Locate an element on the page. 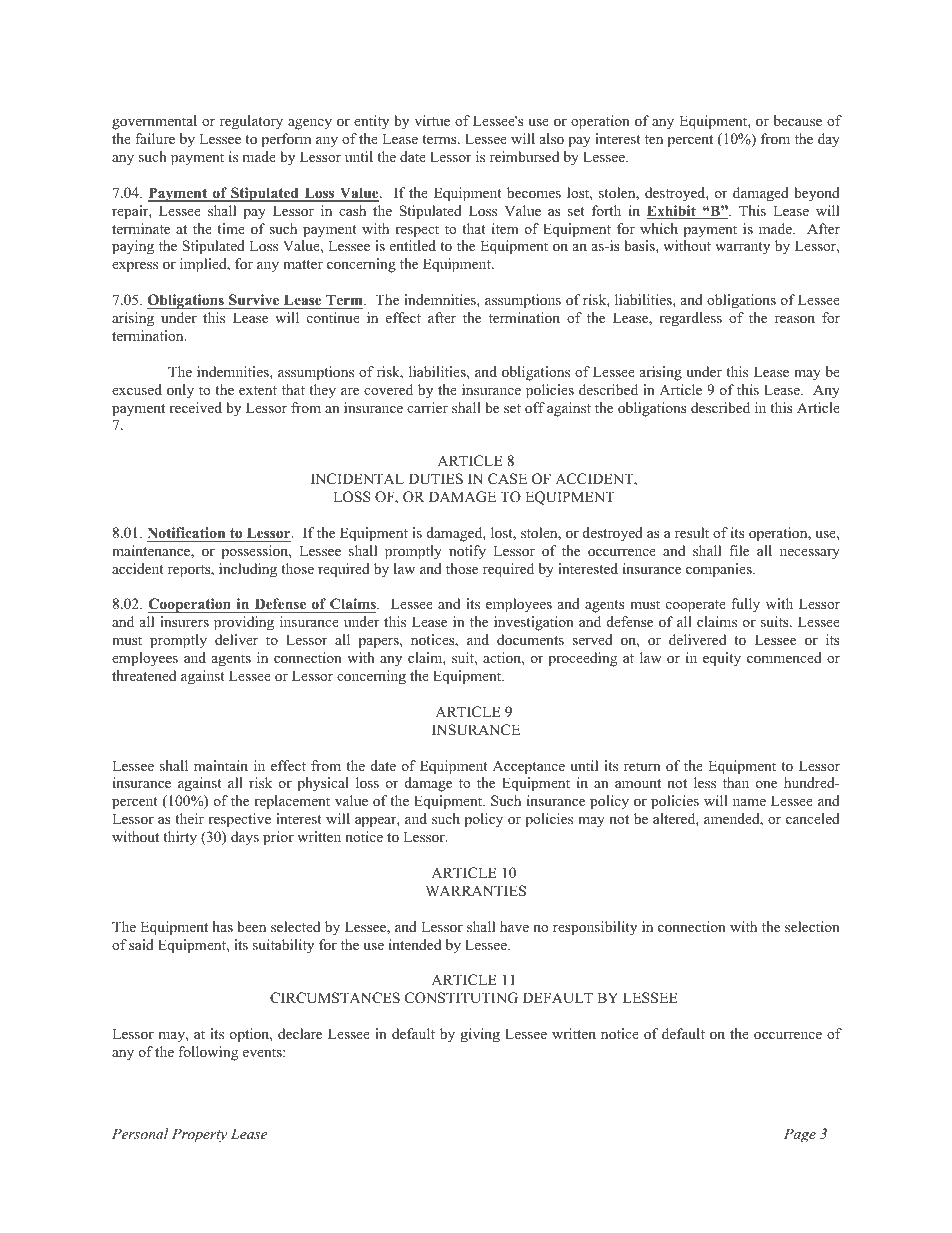 This page has height=1233, width=952. Property is located at coordinates (199, 1135).
